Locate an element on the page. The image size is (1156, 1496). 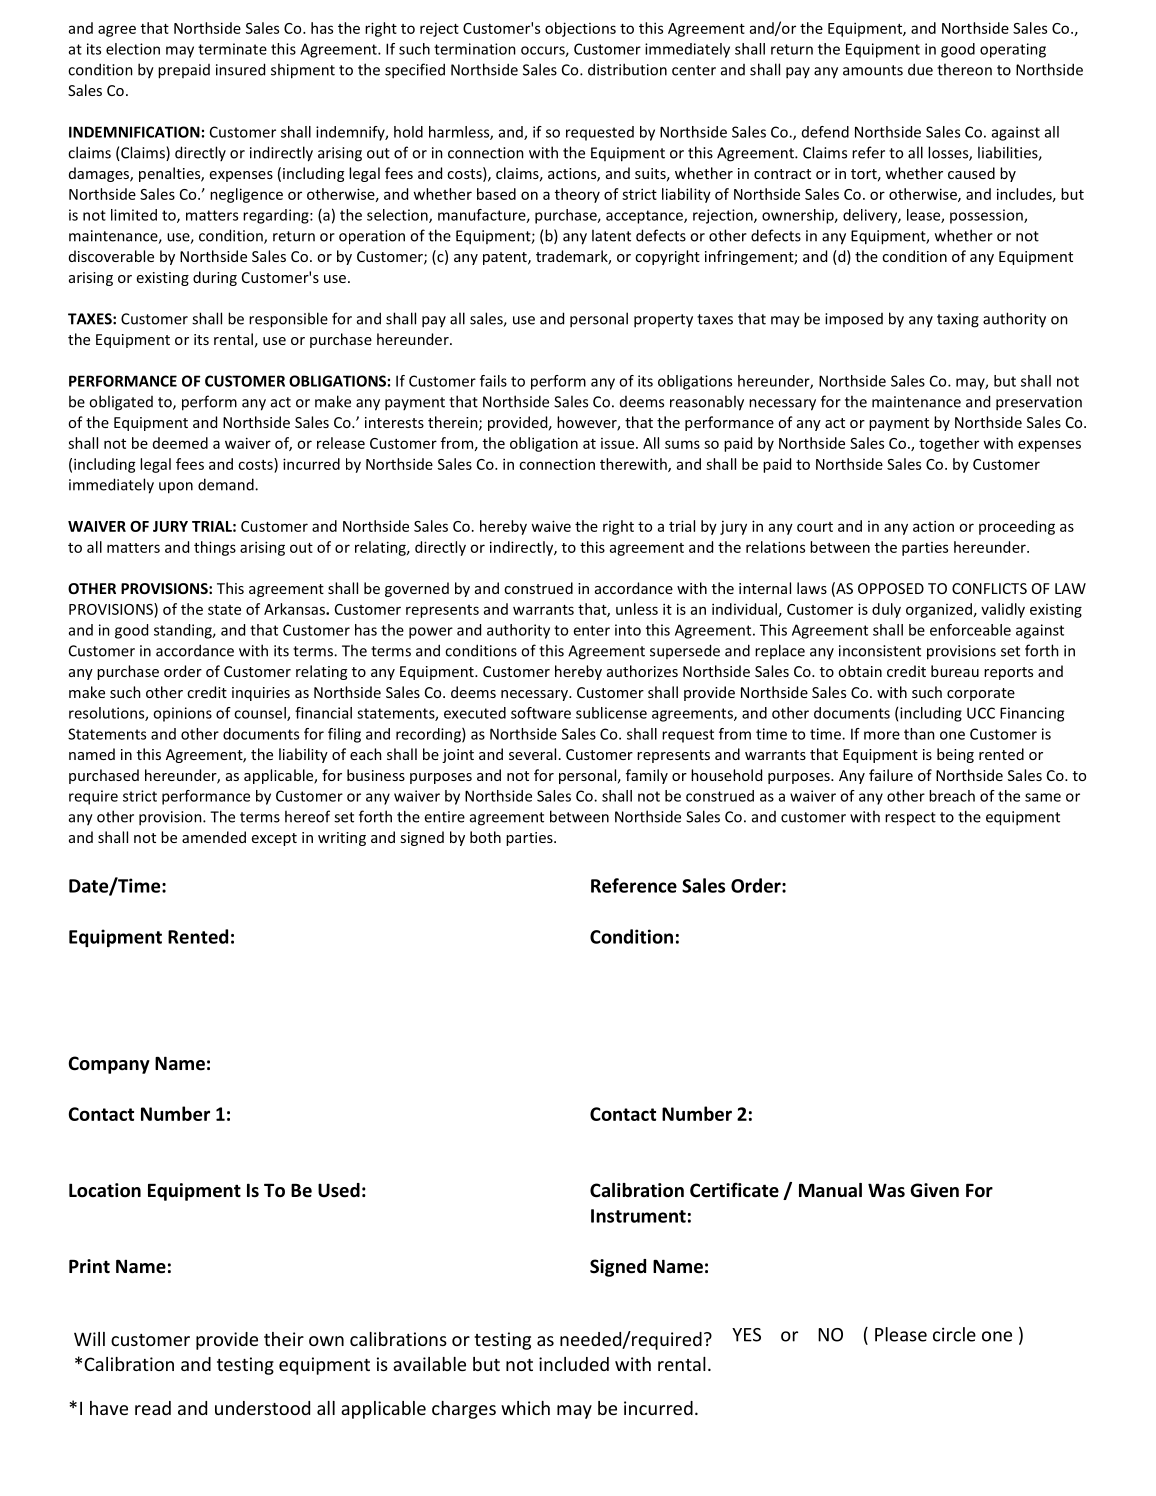
read is located at coordinates (153, 1408).
